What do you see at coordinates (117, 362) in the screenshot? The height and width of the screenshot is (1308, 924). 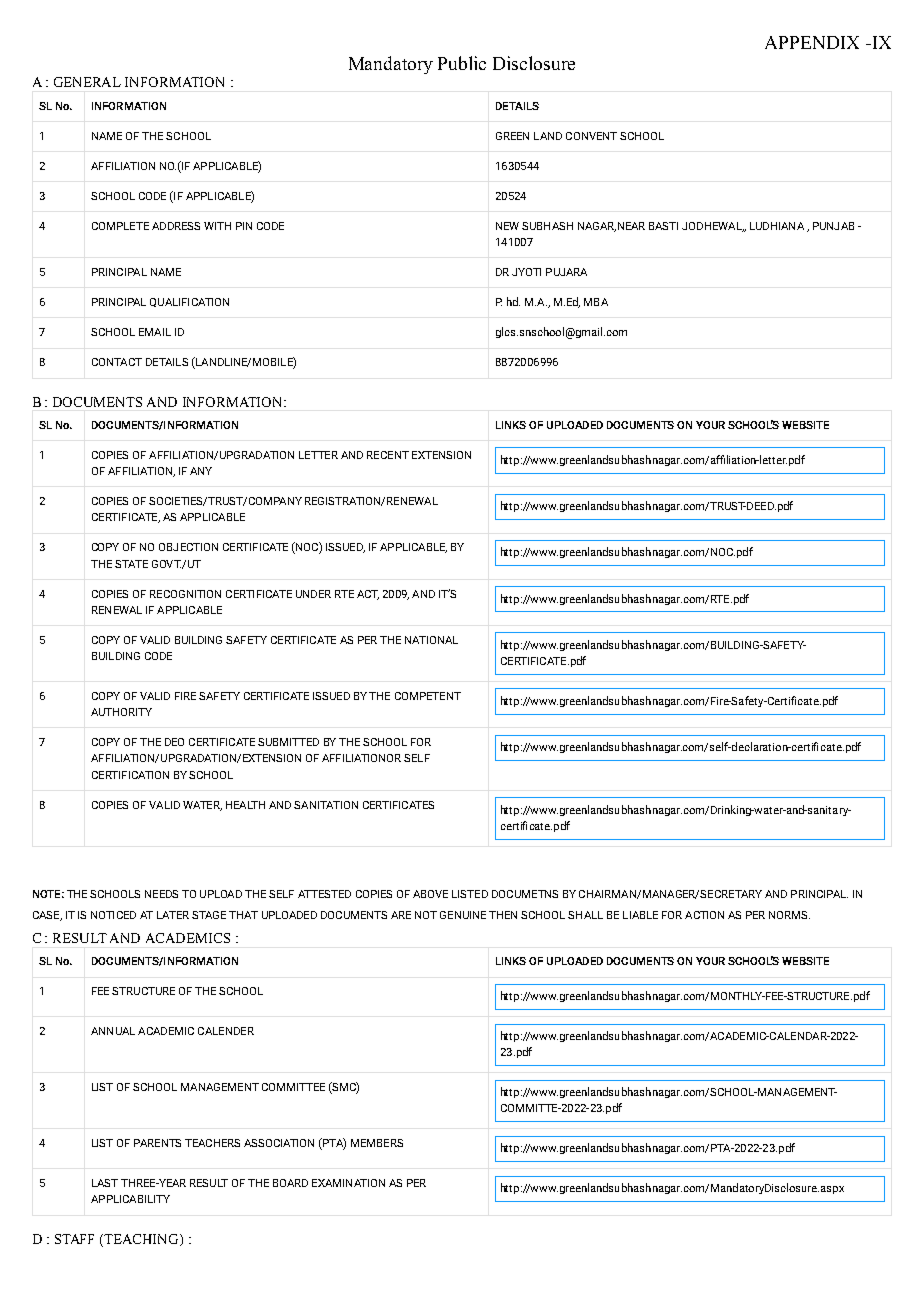 I see `CONTACT` at bounding box center [117, 362].
